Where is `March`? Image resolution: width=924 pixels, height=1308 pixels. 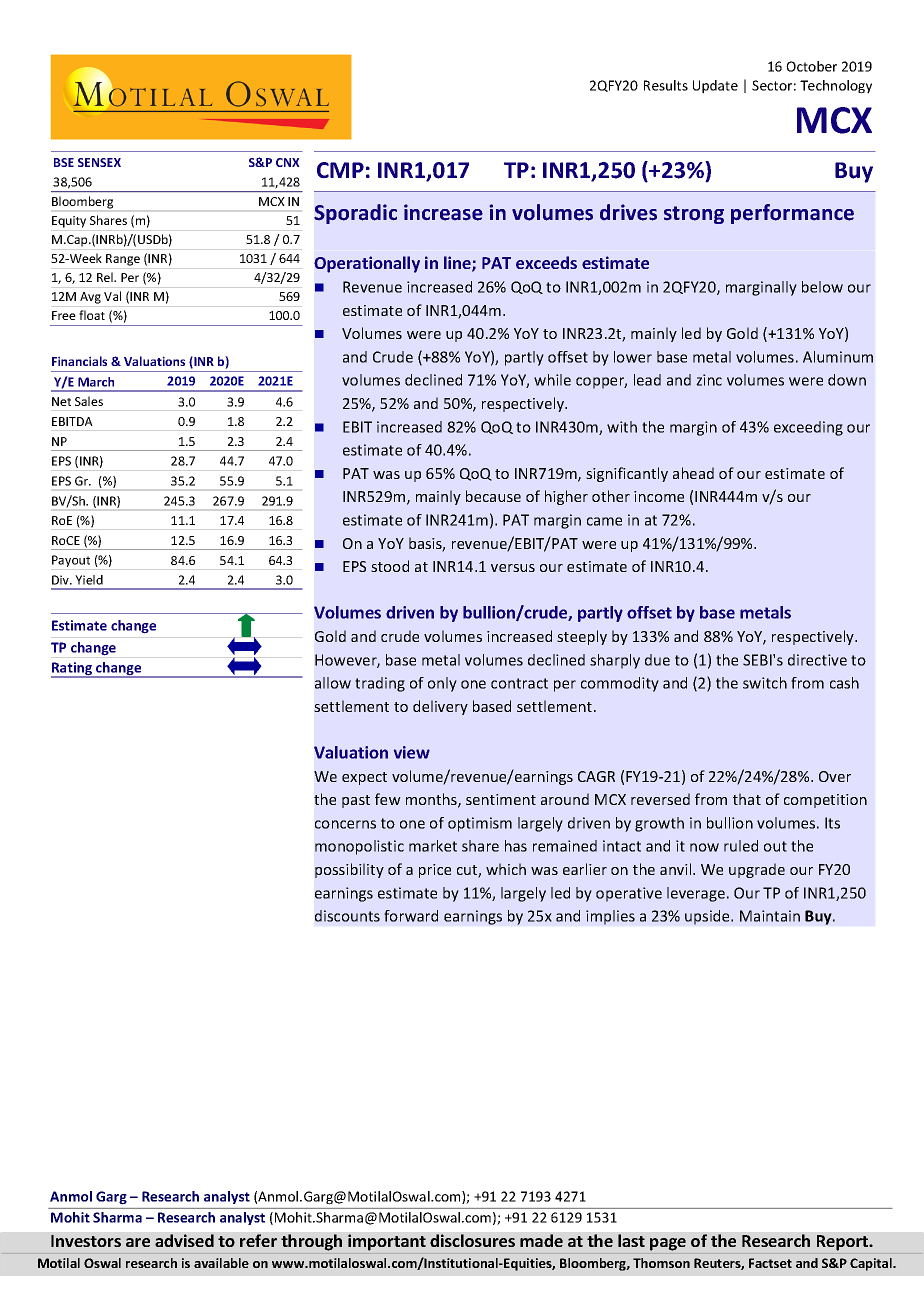
March is located at coordinates (96, 382).
